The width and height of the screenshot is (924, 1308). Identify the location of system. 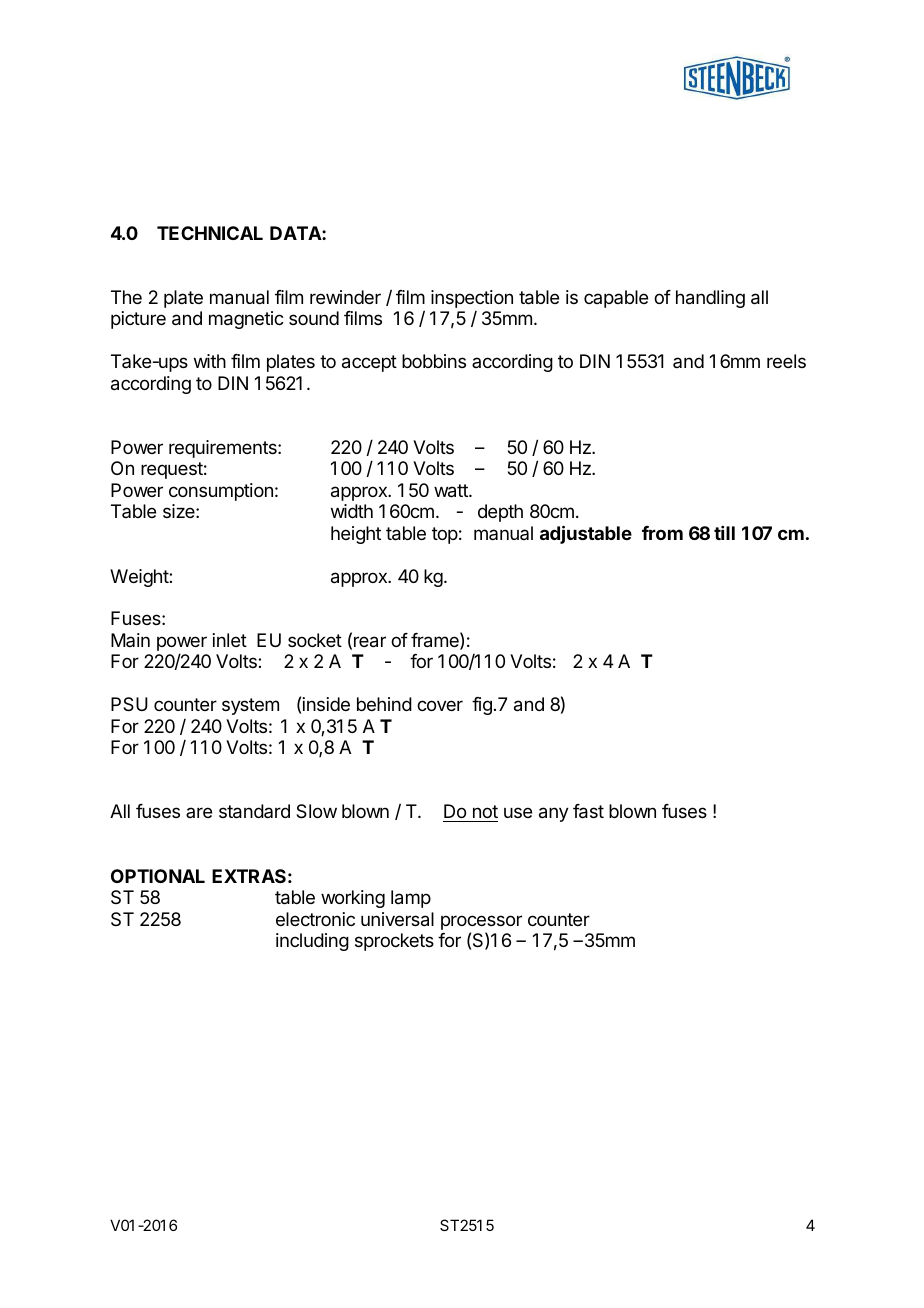
(250, 706).
